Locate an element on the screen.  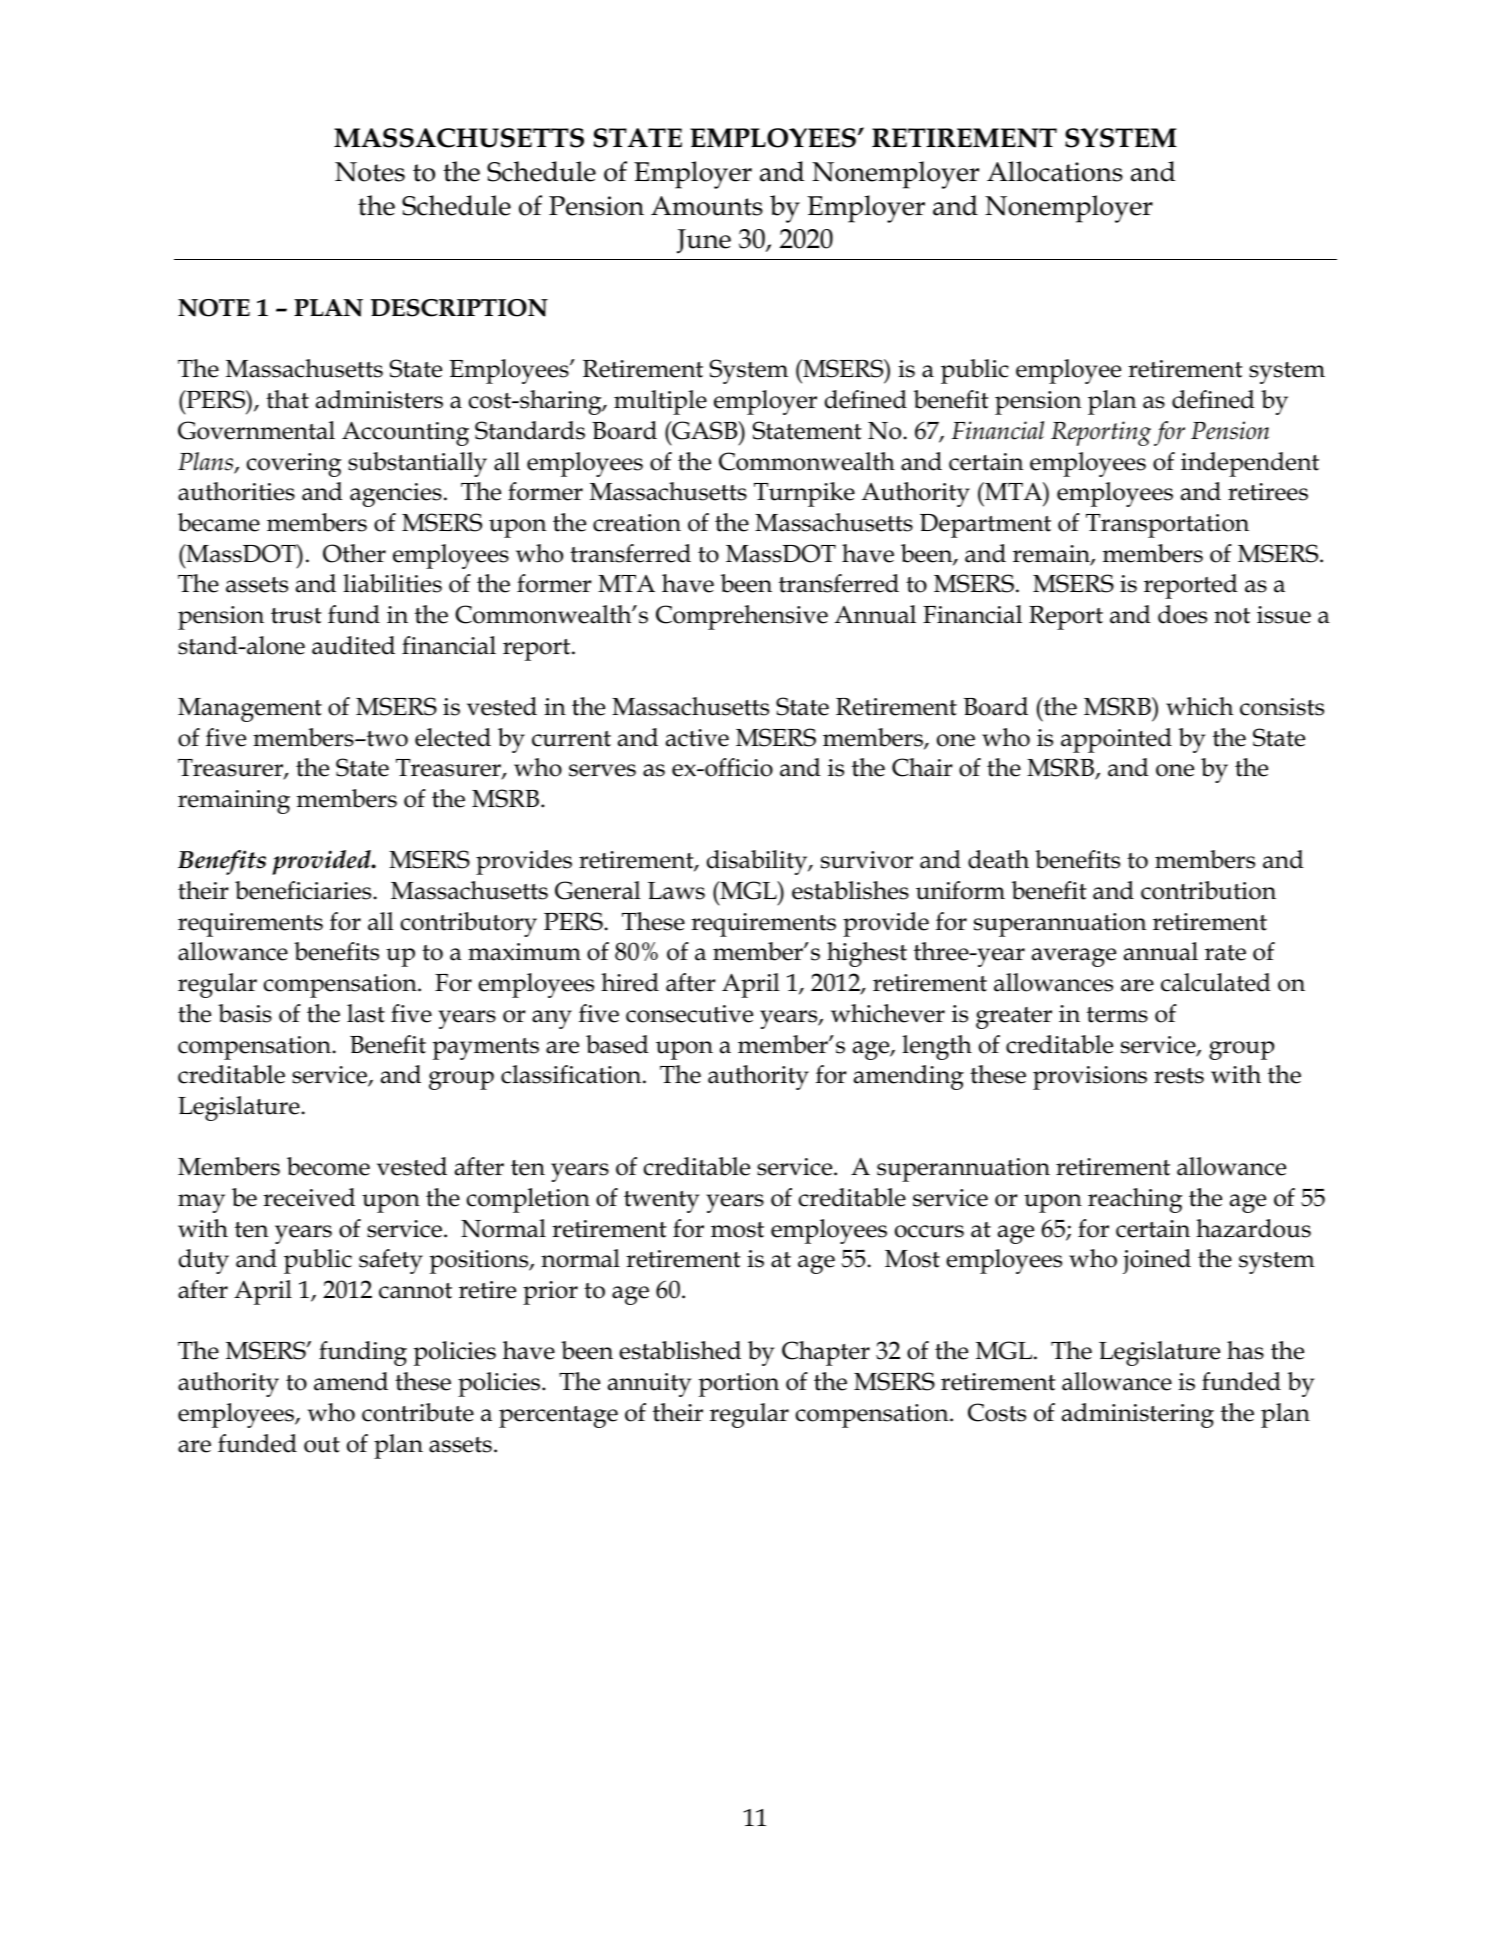
DESCRIPTION is located at coordinates (459, 308).
